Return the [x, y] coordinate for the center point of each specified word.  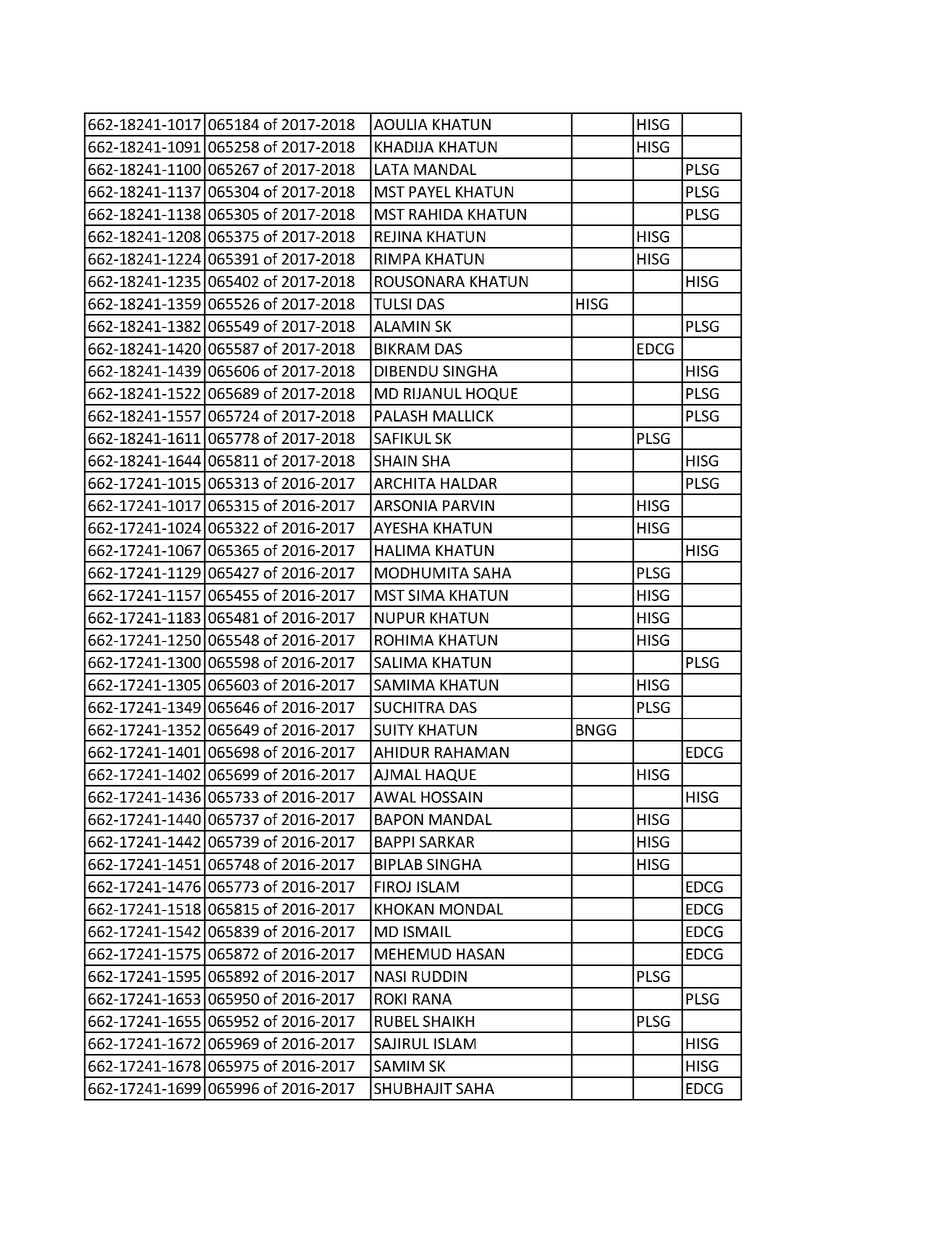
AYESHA [401, 528]
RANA [432, 999]
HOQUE [492, 394]
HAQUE [451, 775]
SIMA [426, 595]
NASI [390, 976]
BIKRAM [402, 349]
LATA [392, 169]
